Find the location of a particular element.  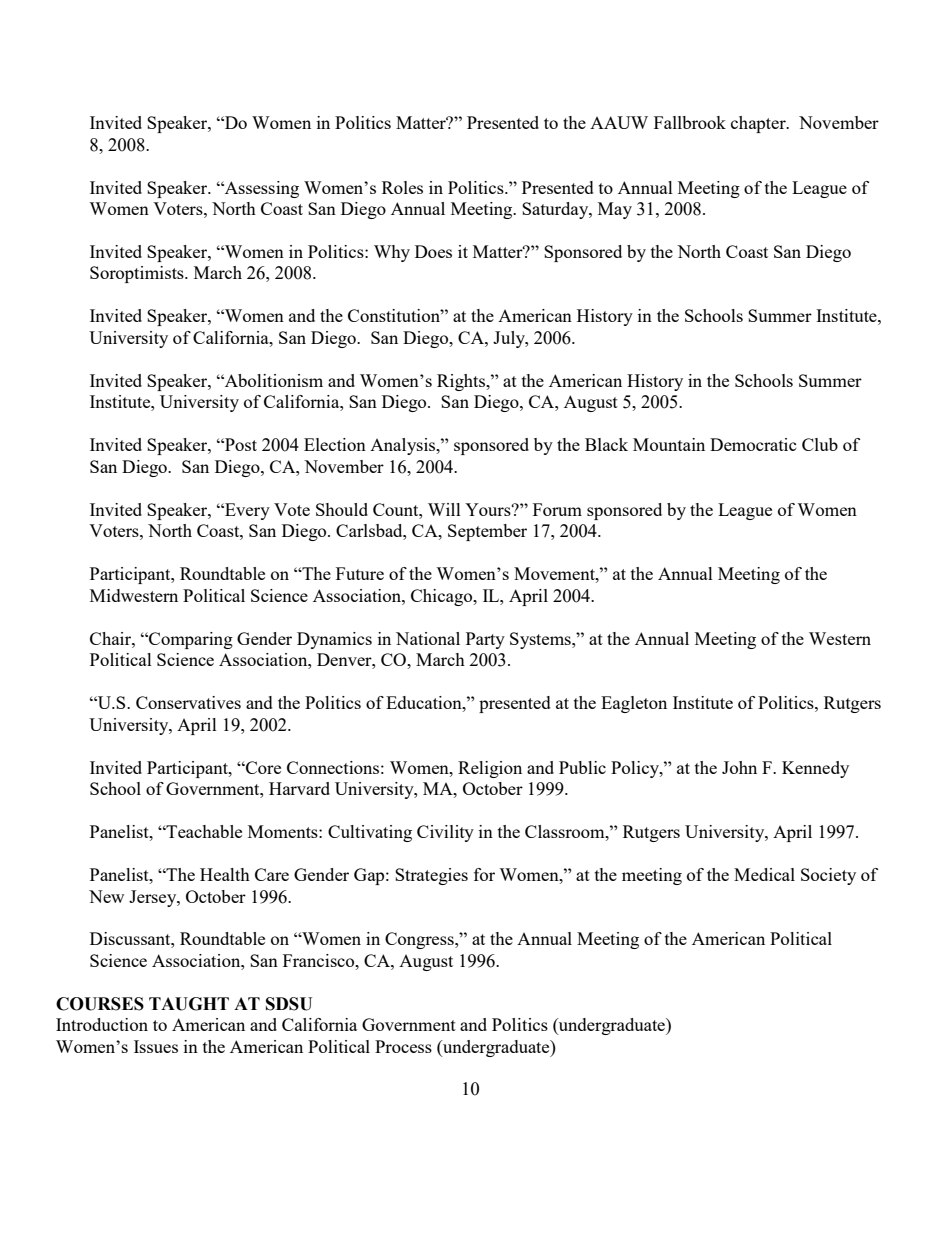

Does is located at coordinates (433, 251).
